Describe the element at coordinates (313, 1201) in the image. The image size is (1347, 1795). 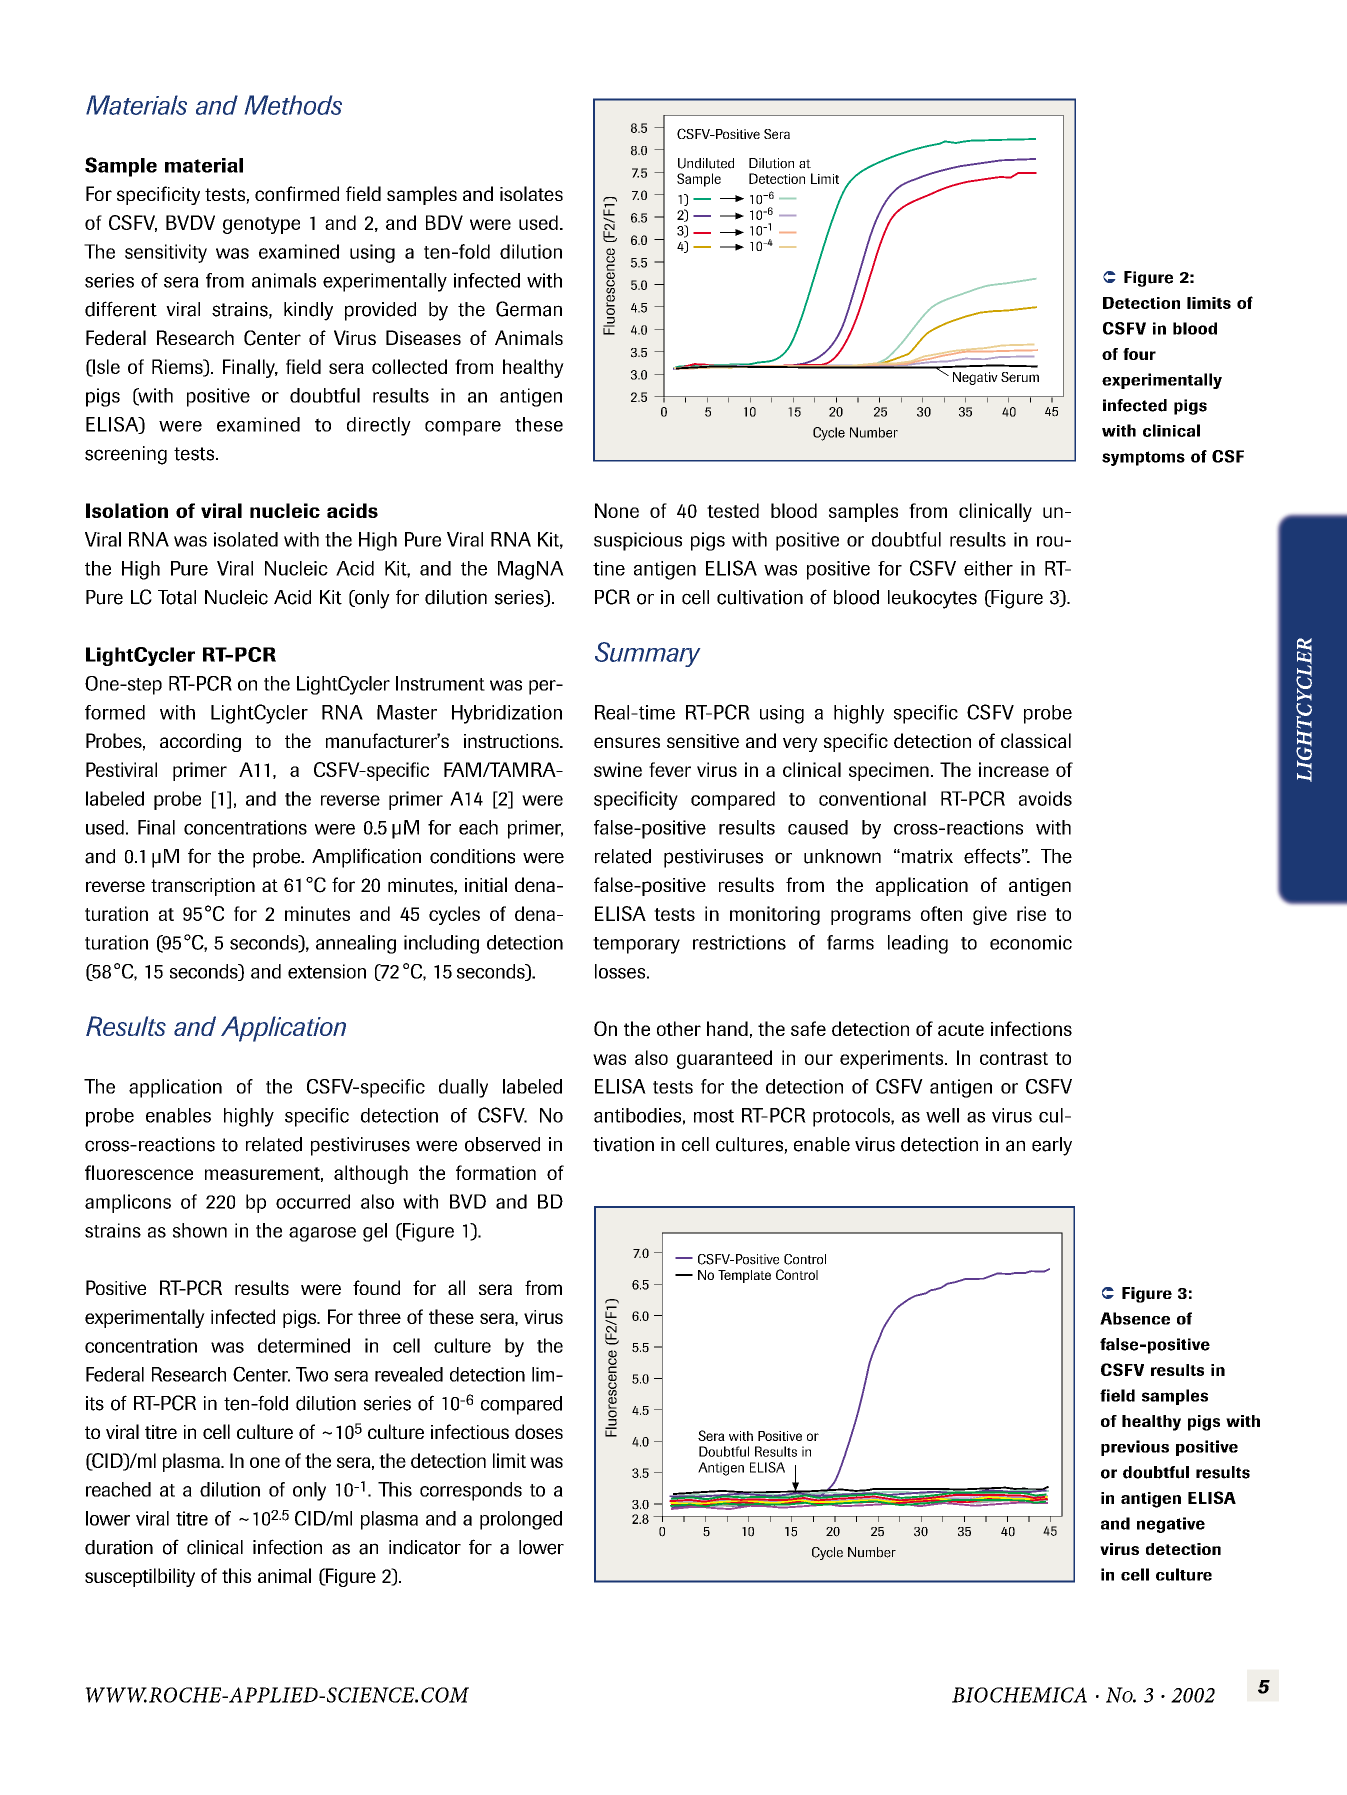
I see `occurred` at that location.
